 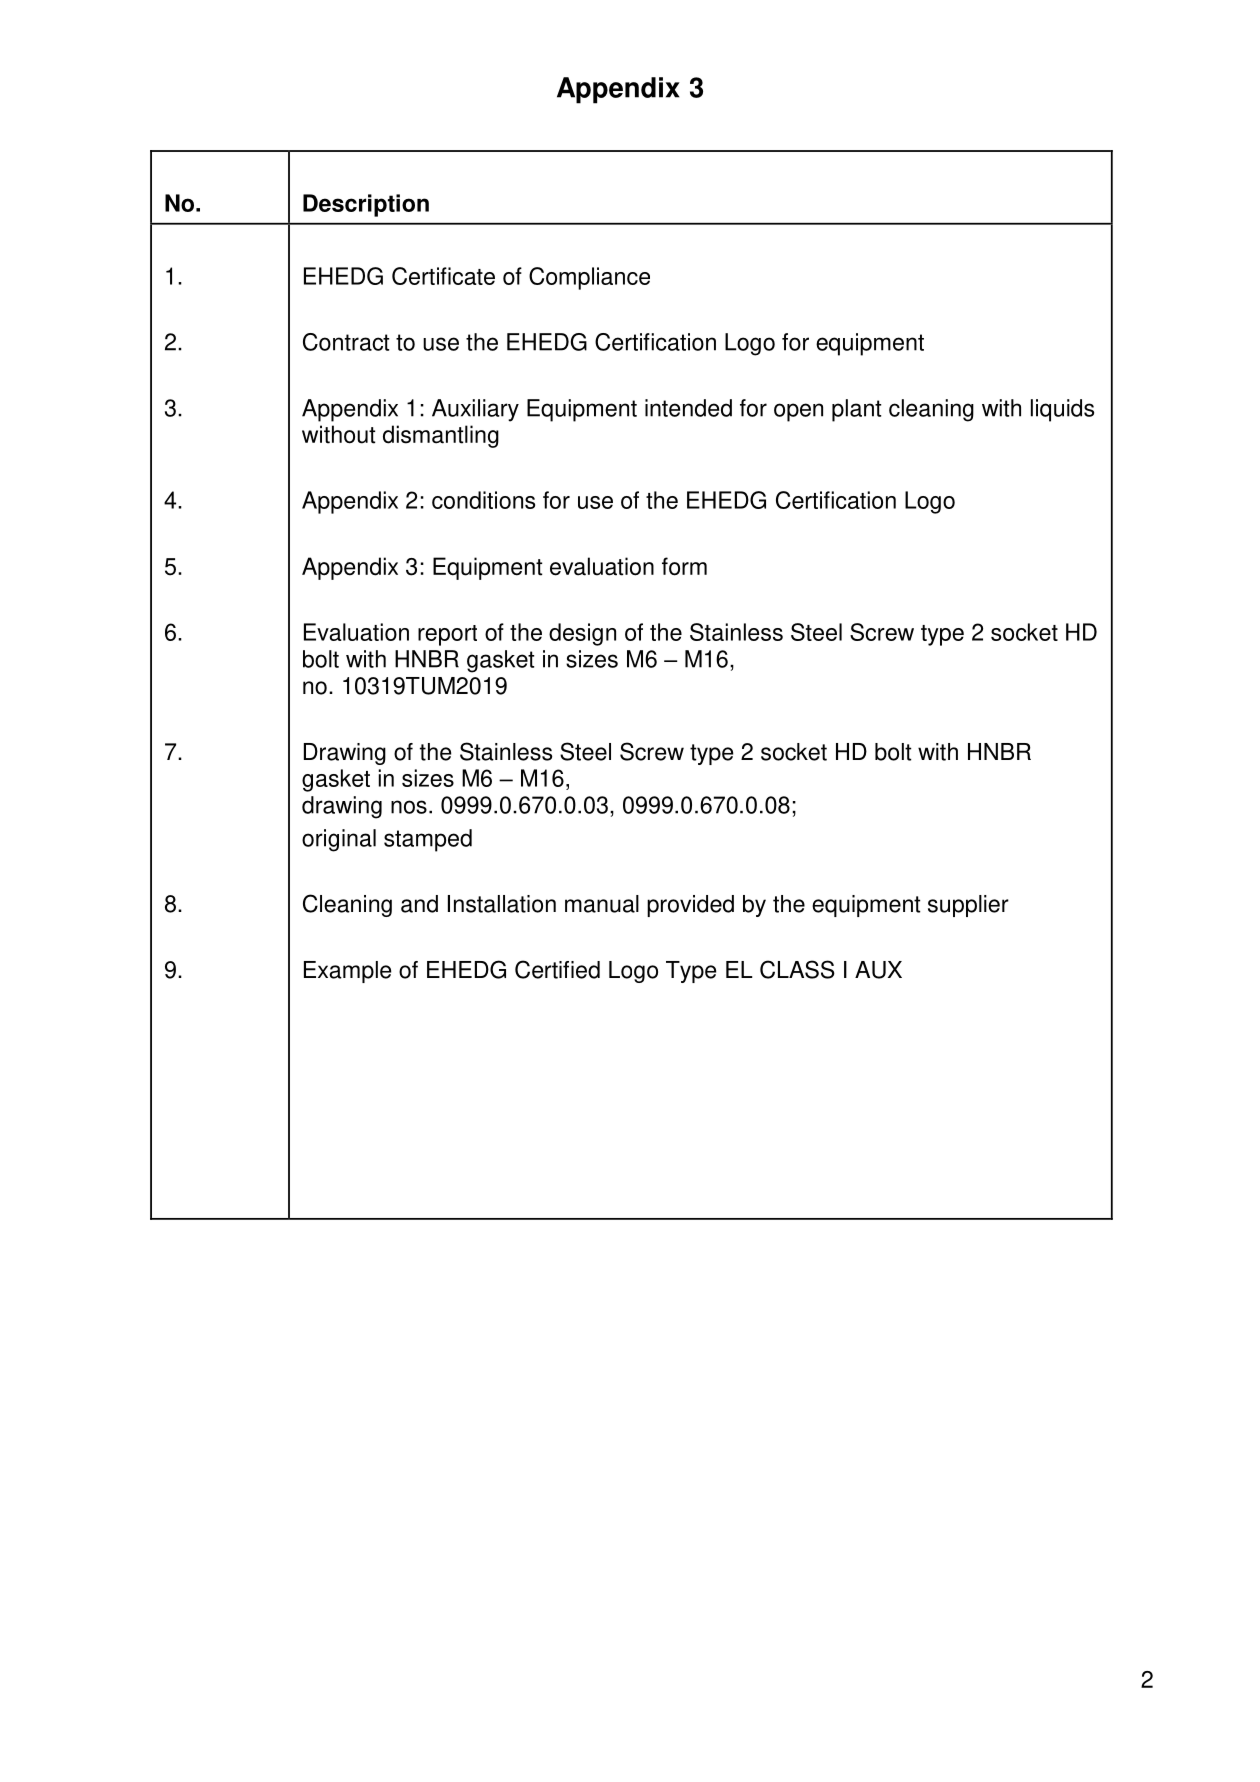 I want to click on Compliance, so click(x=589, y=278).
